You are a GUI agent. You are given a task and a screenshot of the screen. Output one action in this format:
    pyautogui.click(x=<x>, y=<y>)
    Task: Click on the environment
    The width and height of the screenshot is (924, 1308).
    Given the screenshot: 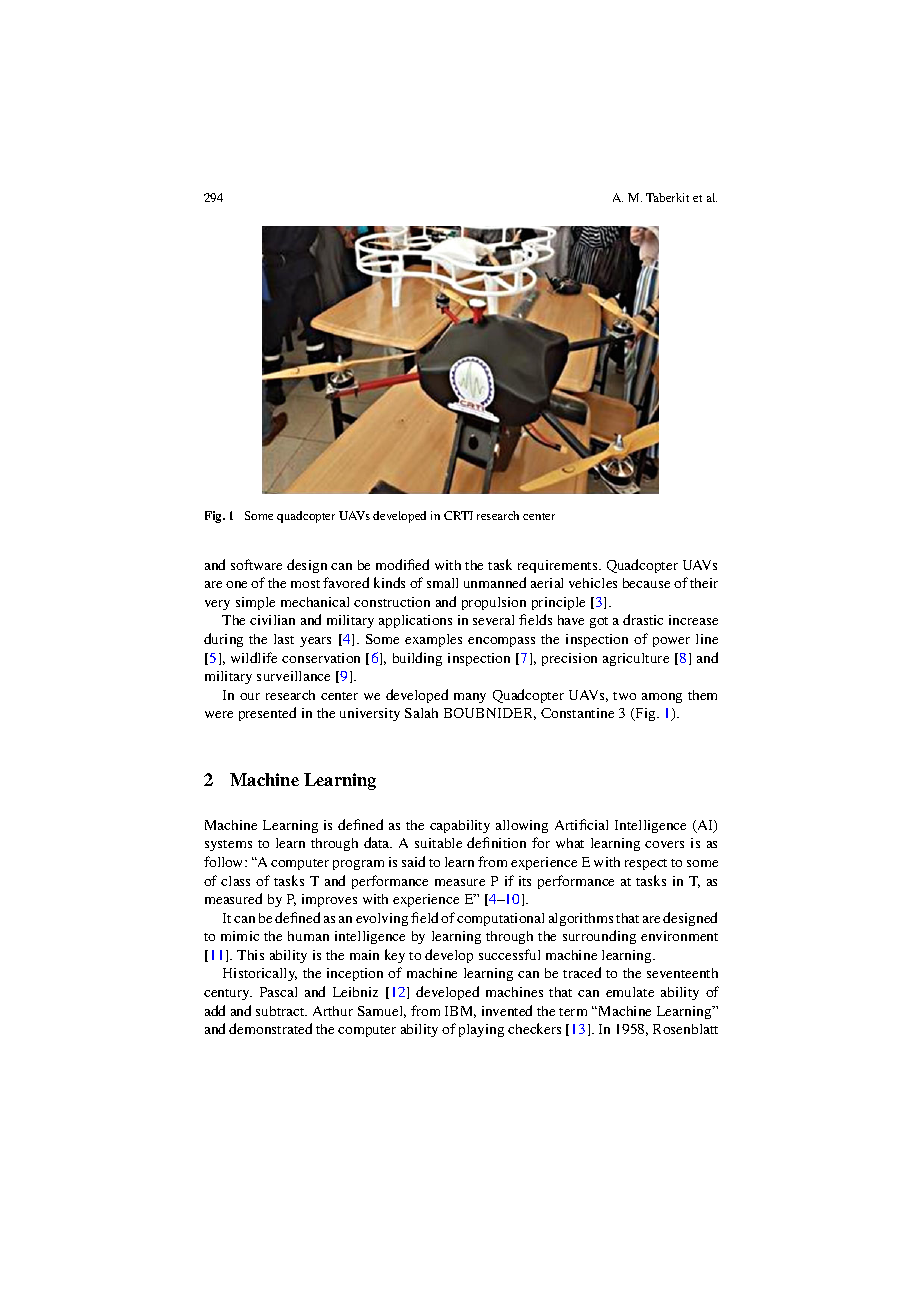 What is the action you would take?
    pyautogui.click(x=679, y=936)
